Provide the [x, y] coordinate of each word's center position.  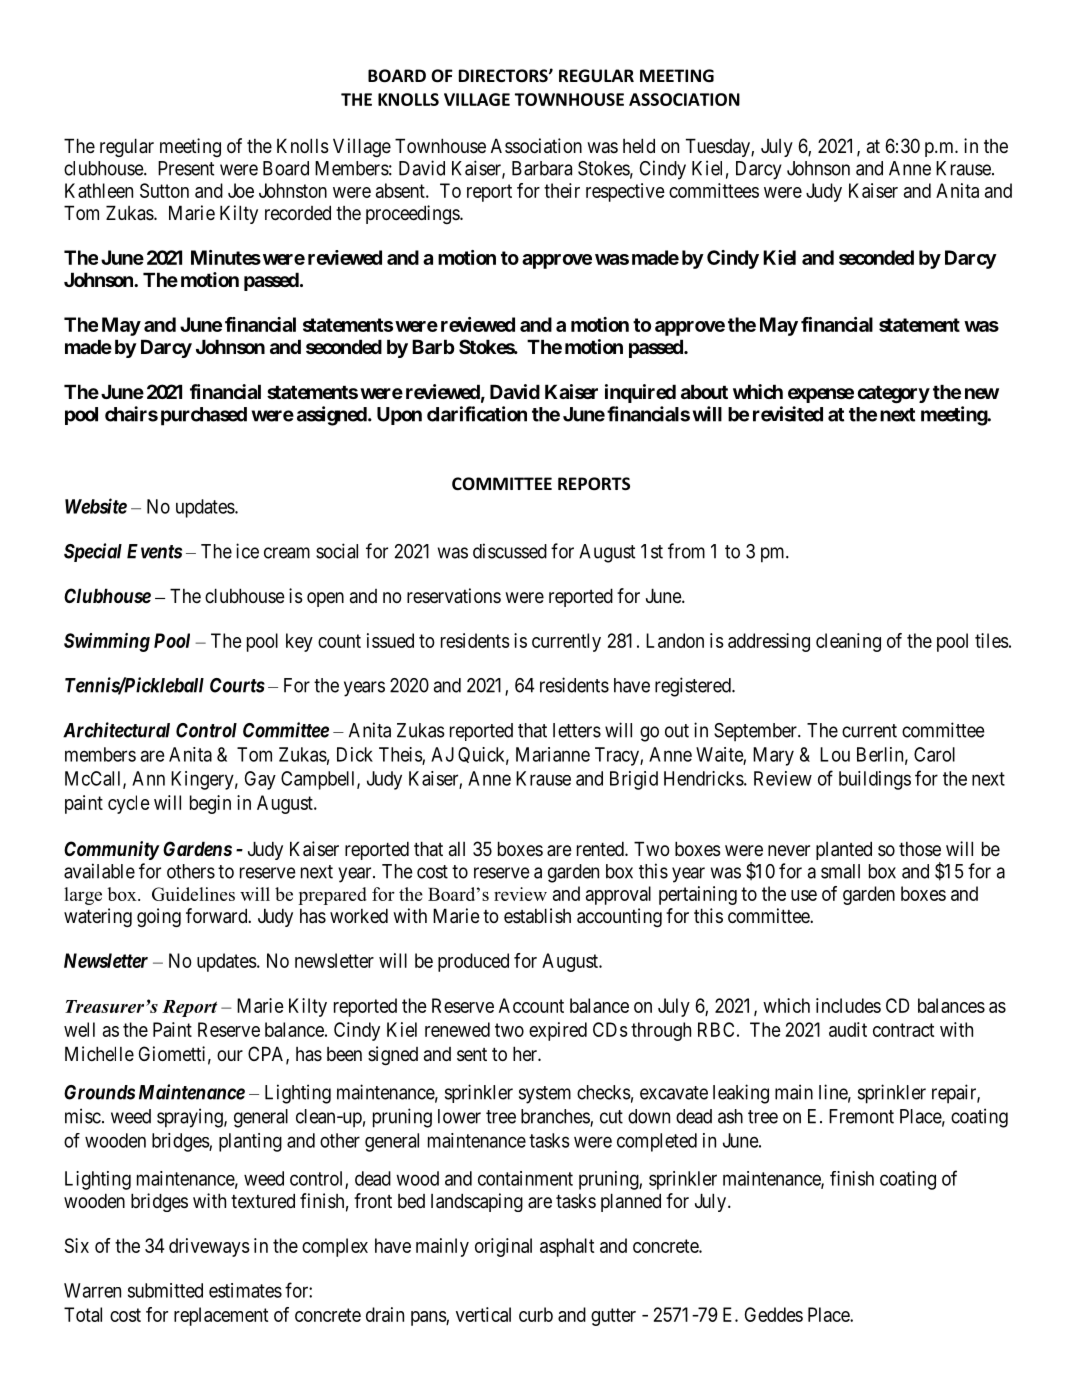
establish [537, 916]
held [639, 145]
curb [536, 1314]
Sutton [164, 190]
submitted [165, 1290]
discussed [510, 551]
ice [247, 551]
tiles [992, 640]
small [840, 871]
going [159, 917]
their [562, 190]
